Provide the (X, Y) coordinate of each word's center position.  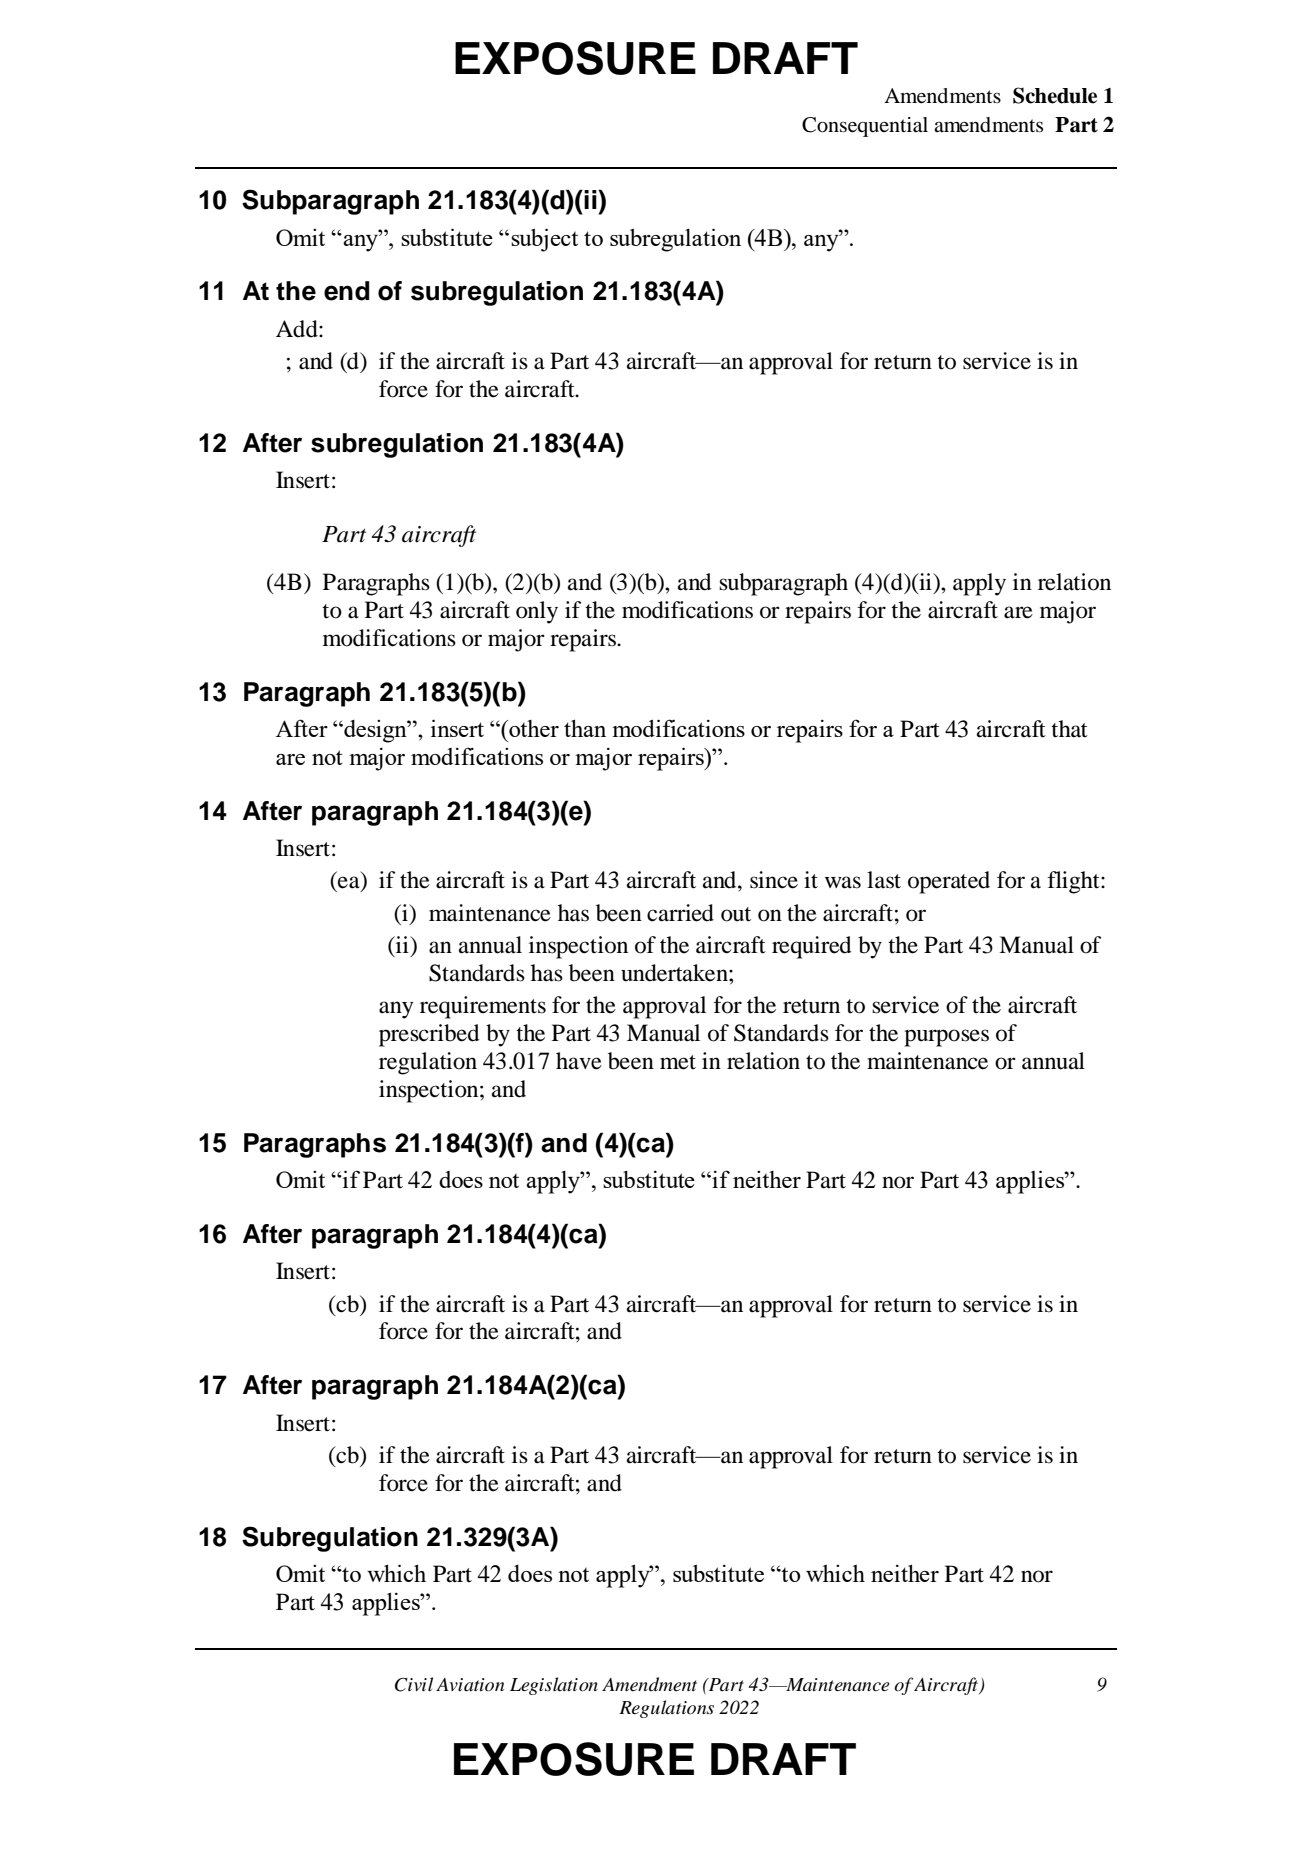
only (537, 612)
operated (949, 882)
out (736, 914)
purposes (946, 1038)
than (585, 728)
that (1069, 729)
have (579, 1061)
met (678, 1062)
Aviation (470, 1685)
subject (544, 240)
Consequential (865, 127)
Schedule (1055, 95)
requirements (483, 1007)
